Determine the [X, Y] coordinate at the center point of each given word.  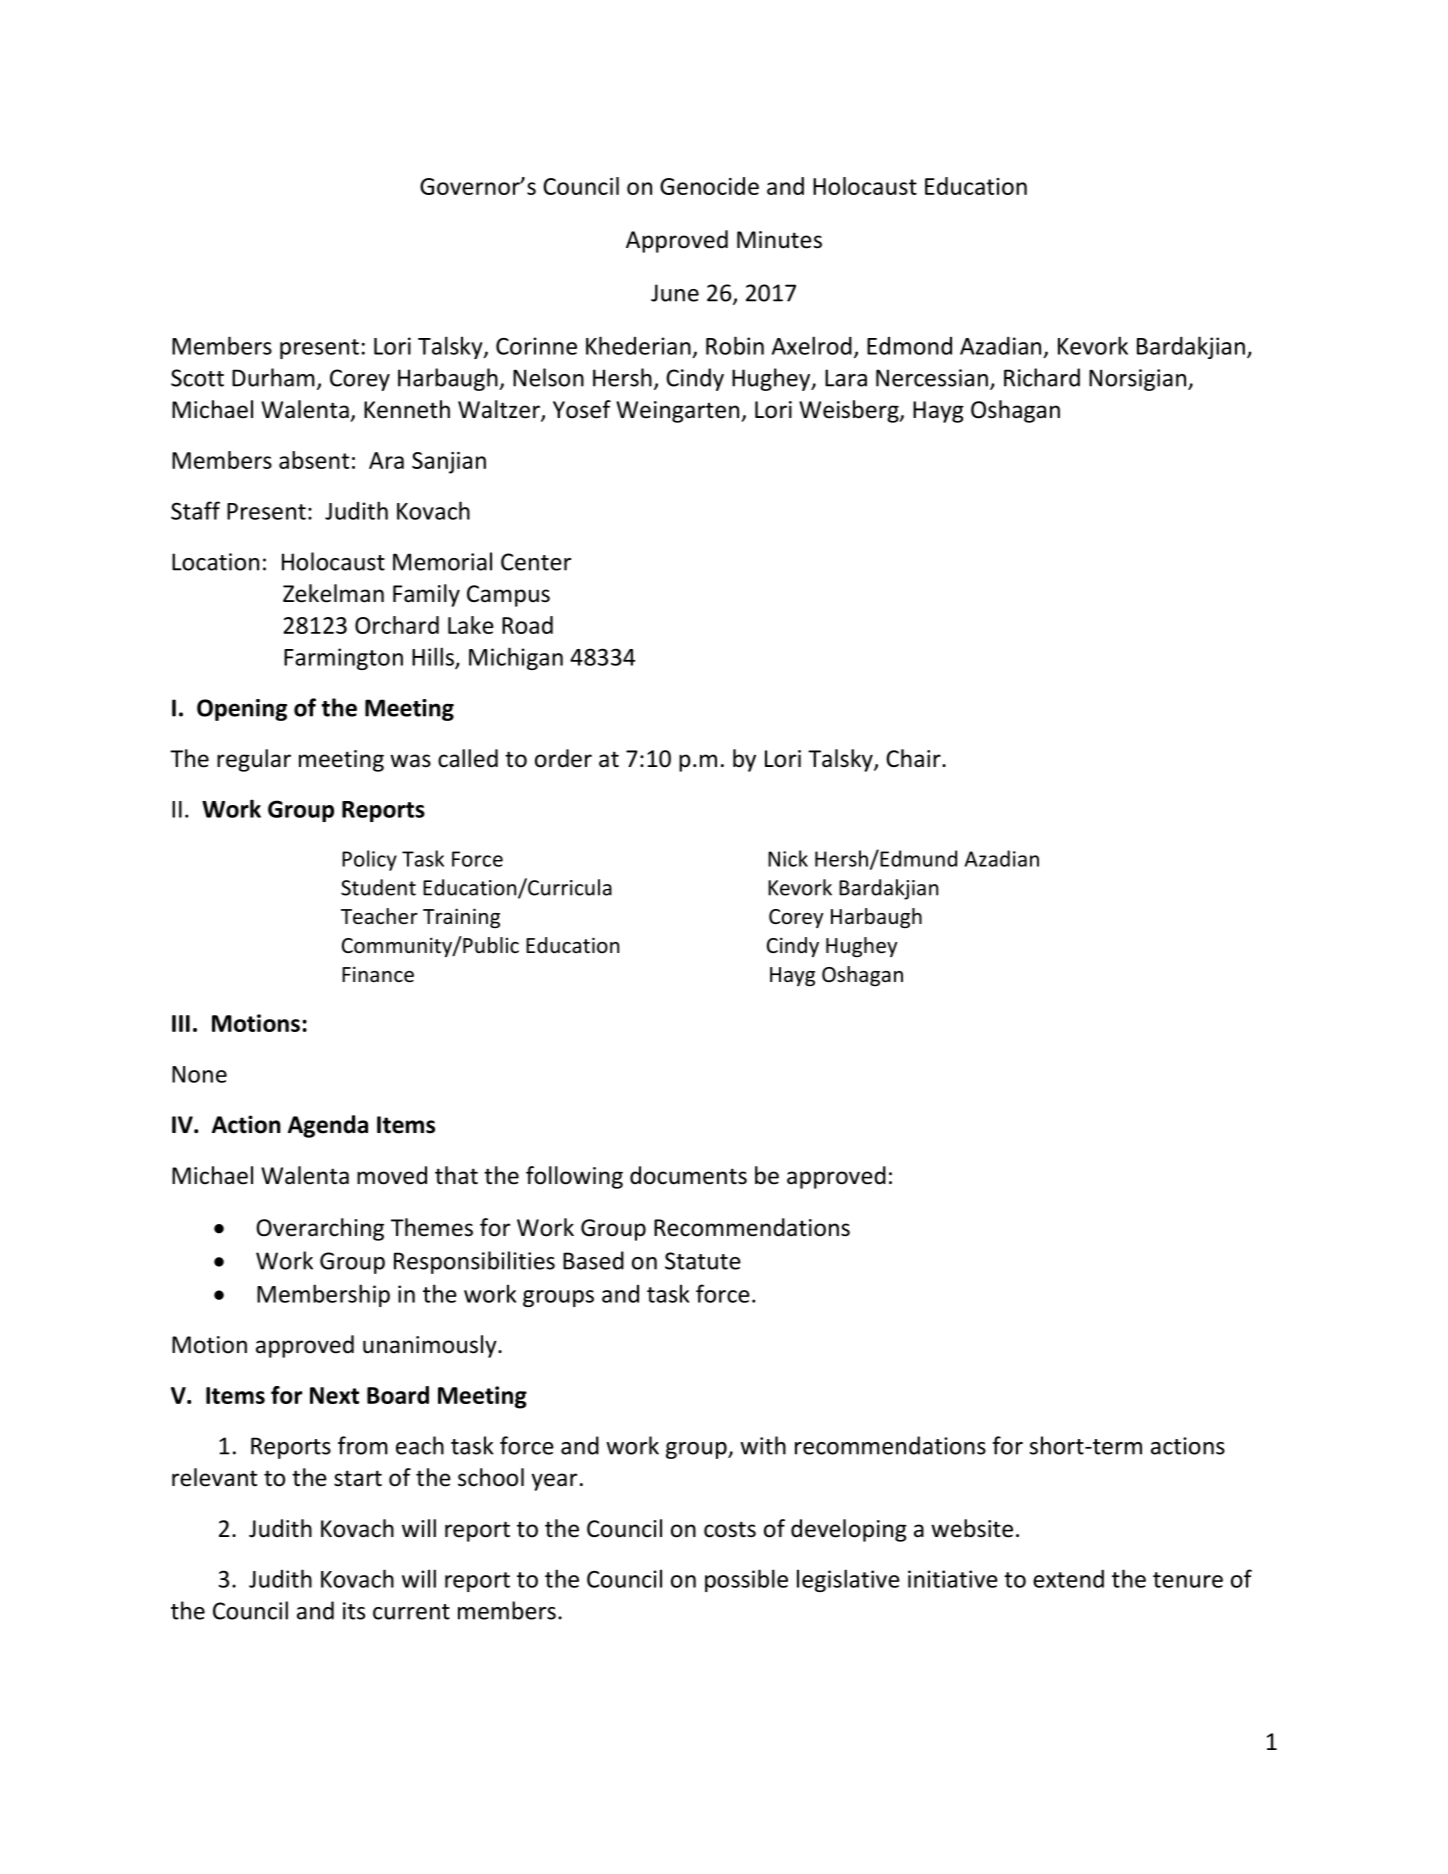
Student [378, 887]
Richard [1042, 377]
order [563, 758]
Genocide [709, 186]
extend [1068, 1578]
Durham [273, 377]
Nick [788, 858]
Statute [703, 1261]
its [354, 1611]
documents [688, 1175]
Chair [914, 758]
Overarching [320, 1229]
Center [536, 562]
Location [215, 562]
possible [746, 1580]
